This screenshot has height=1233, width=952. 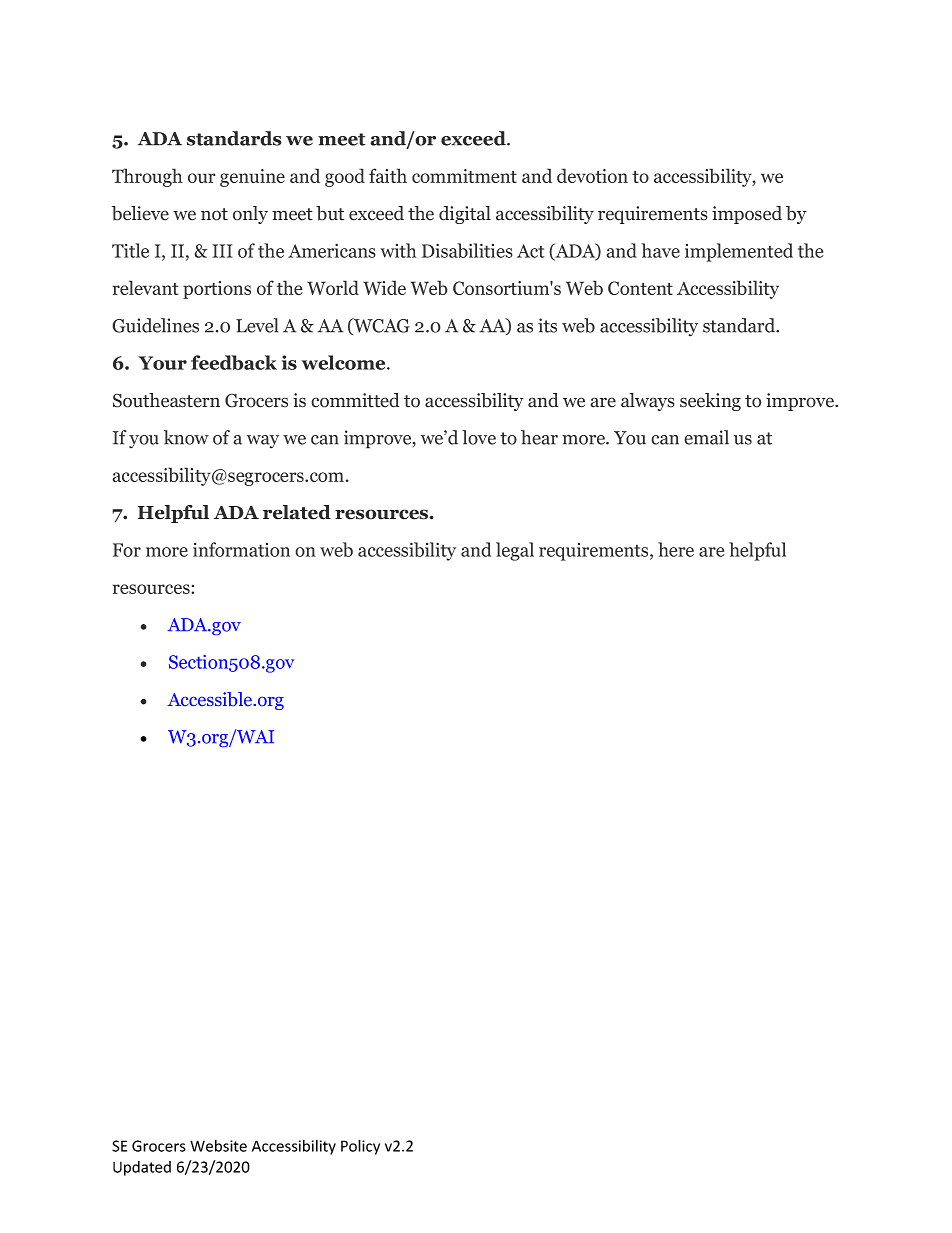 What do you see at coordinates (660, 250) in the screenshot?
I see `have` at bounding box center [660, 250].
